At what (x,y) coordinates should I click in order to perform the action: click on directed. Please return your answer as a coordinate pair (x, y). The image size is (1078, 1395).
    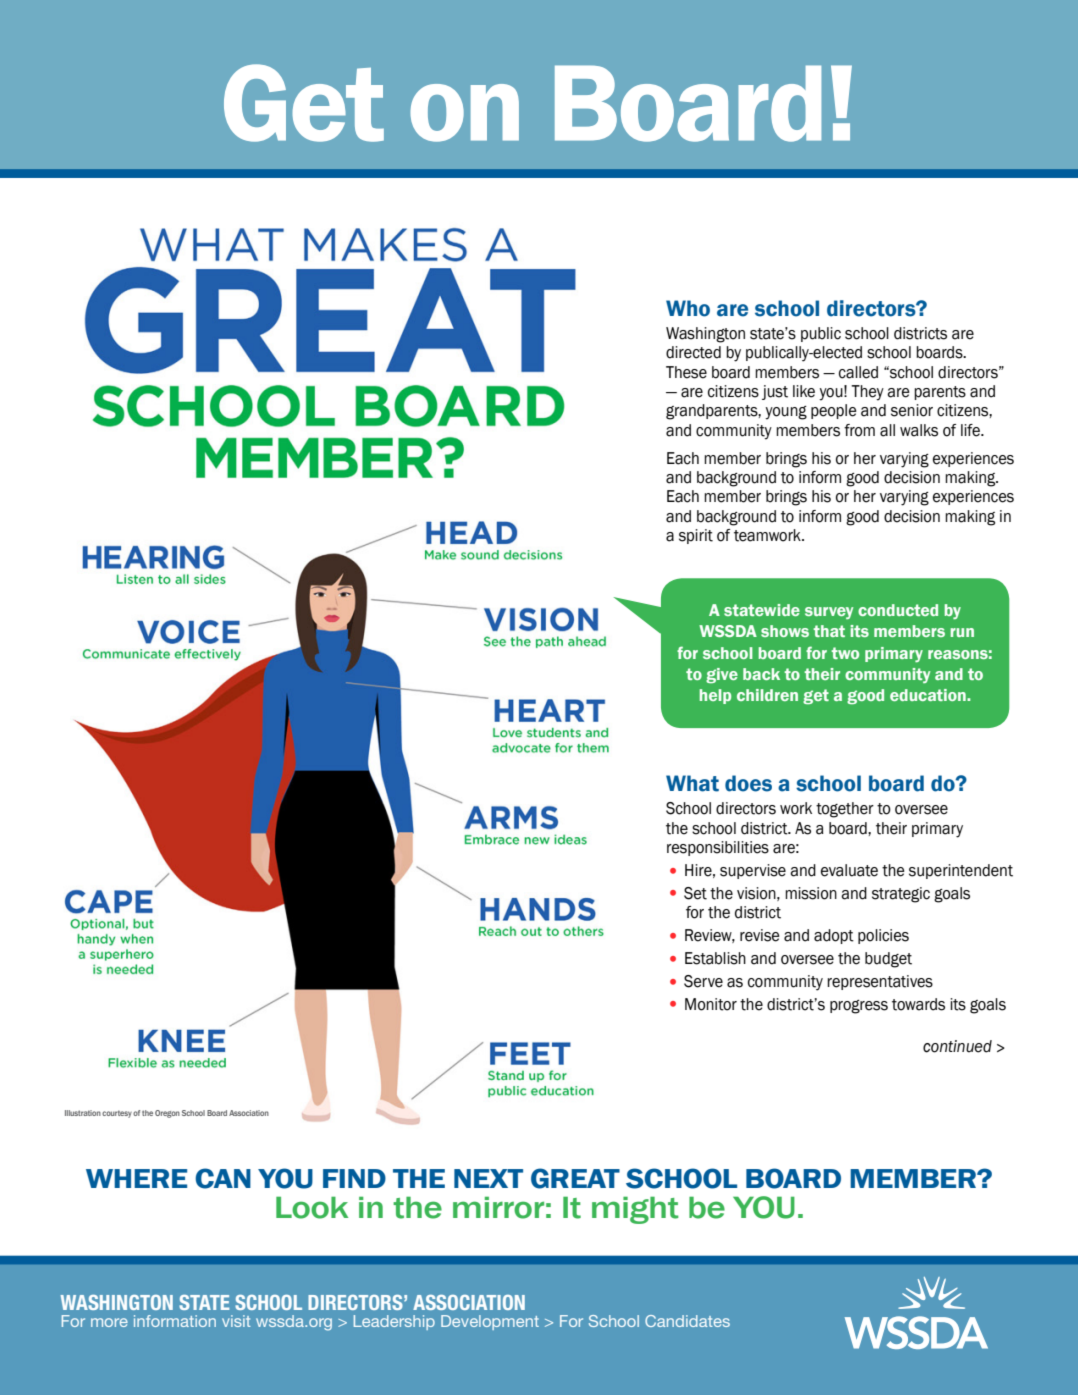
    Looking at the image, I should click on (693, 352).
